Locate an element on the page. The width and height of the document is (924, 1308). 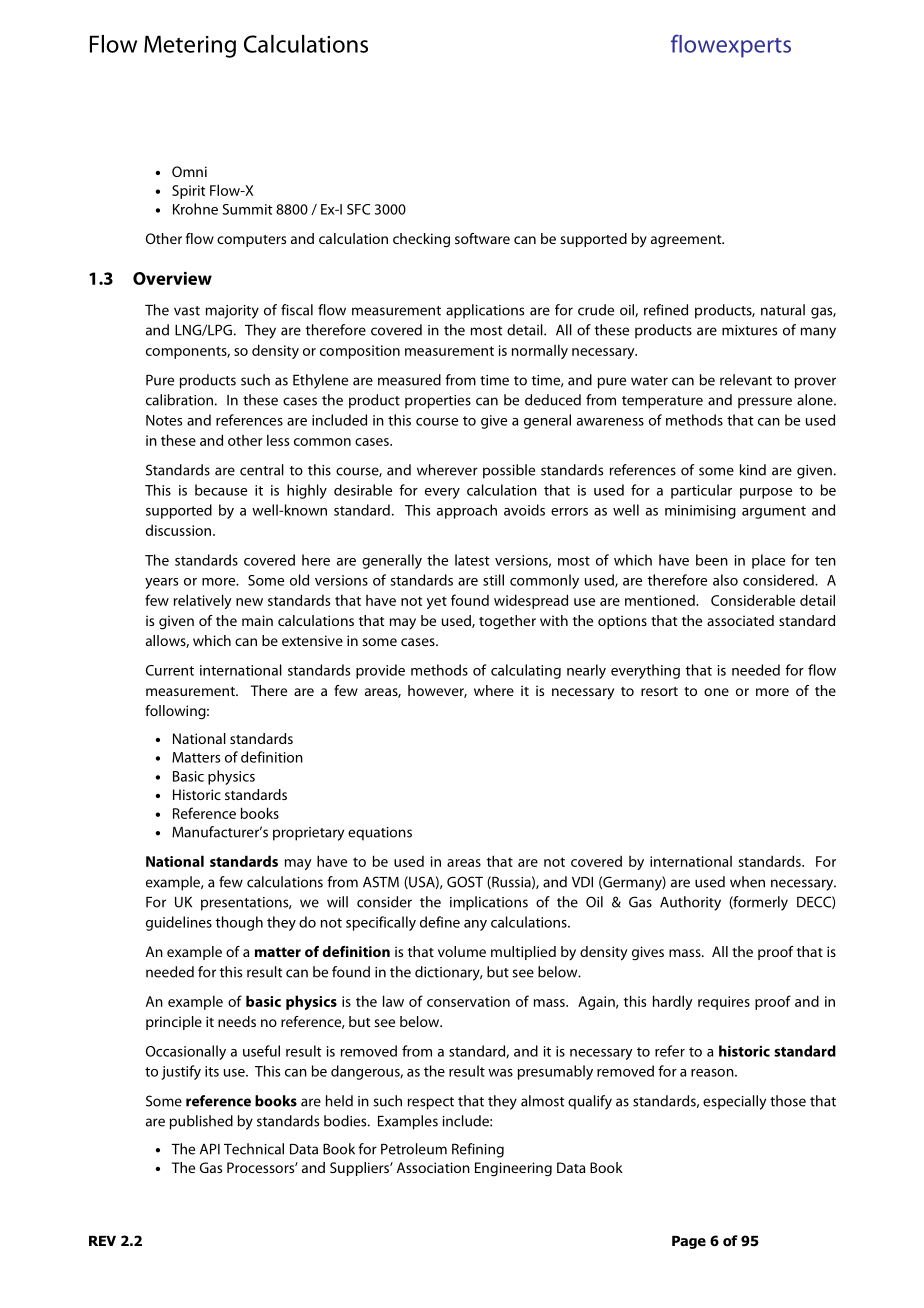
when is located at coordinates (747, 882).
